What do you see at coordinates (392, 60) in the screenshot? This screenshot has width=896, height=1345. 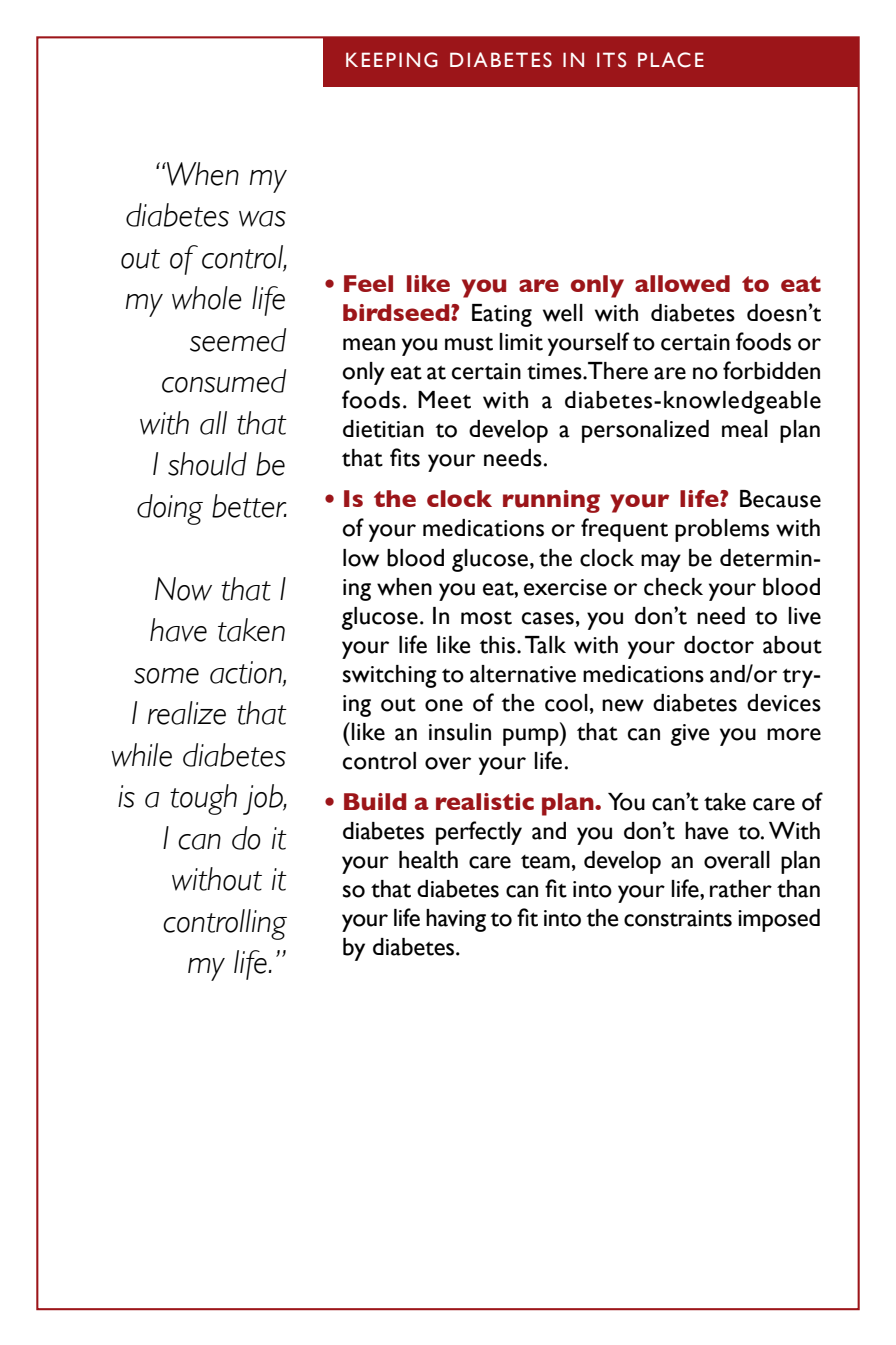 I see `KEEPING` at bounding box center [392, 60].
